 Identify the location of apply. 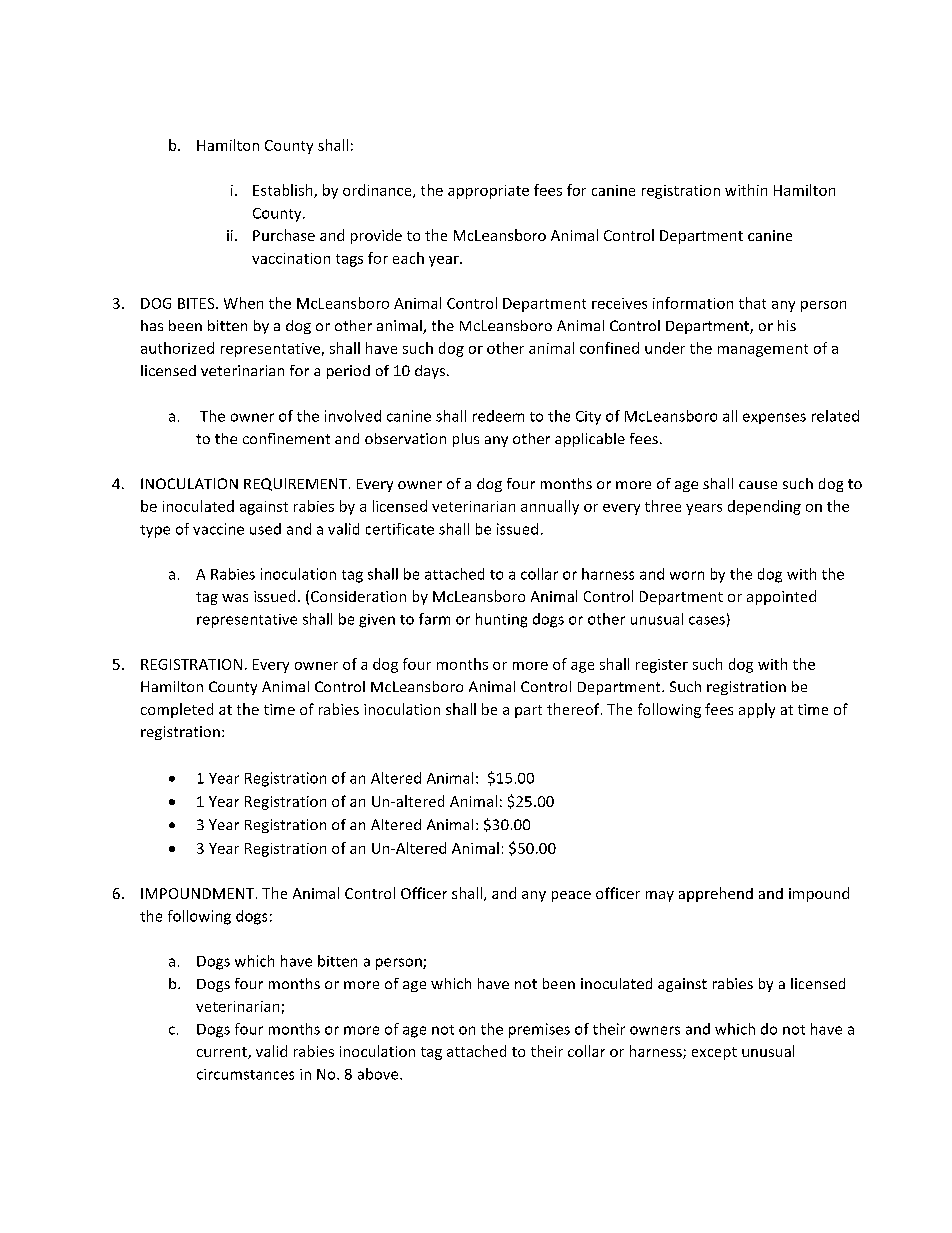
(757, 710).
